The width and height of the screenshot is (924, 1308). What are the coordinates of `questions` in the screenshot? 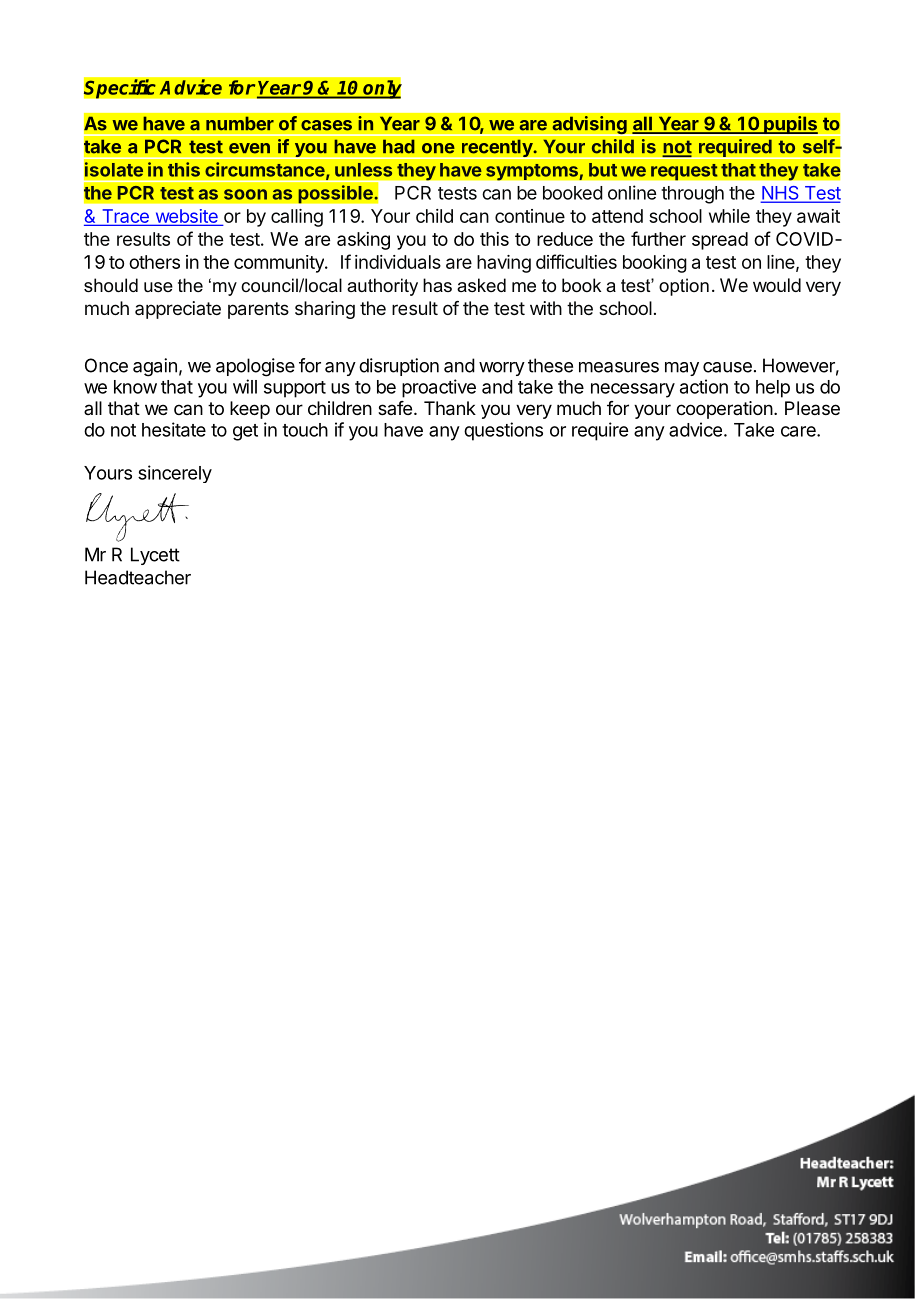 It's located at (503, 431).
